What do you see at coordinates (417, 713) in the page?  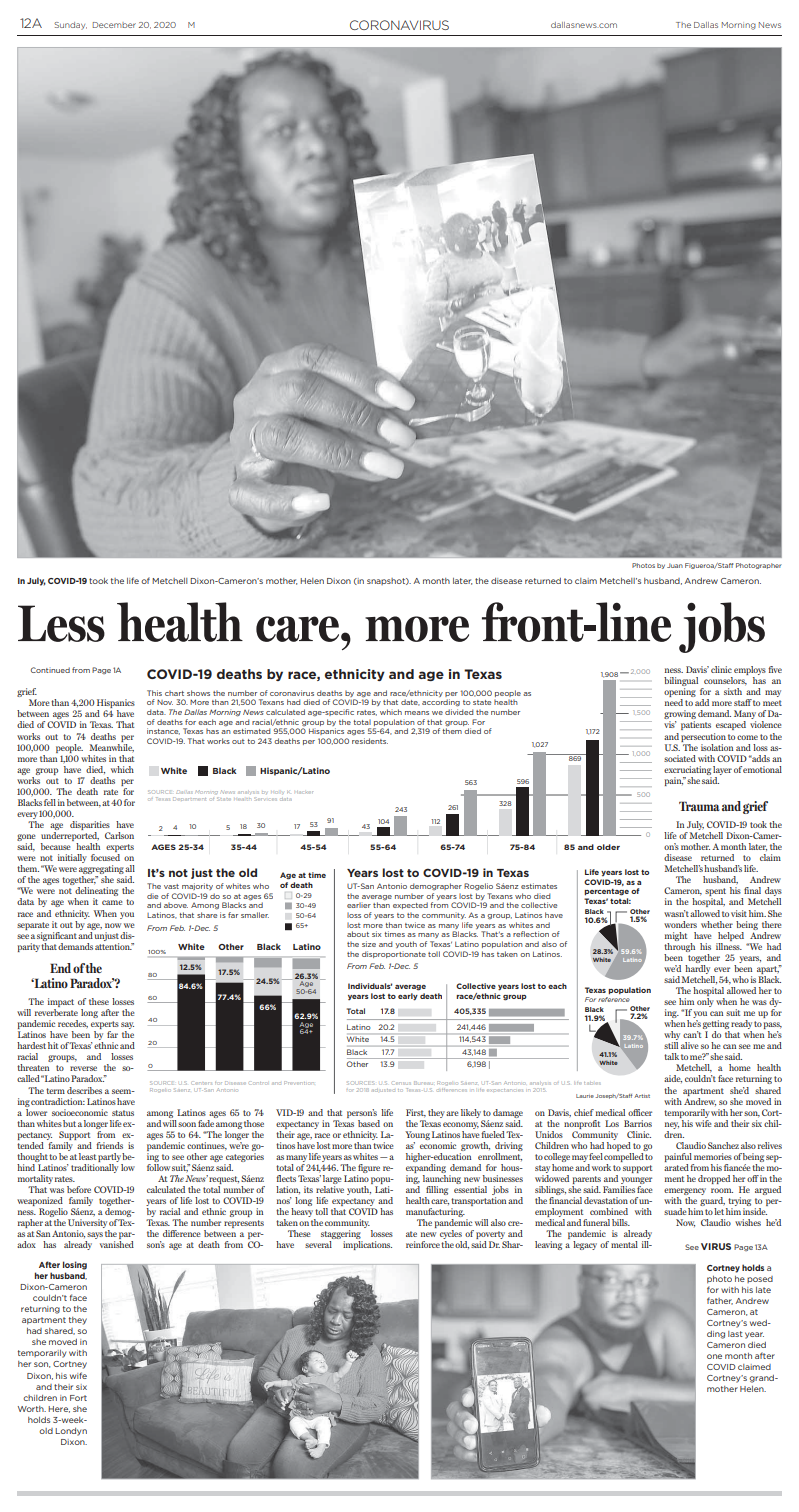 I see `means` at bounding box center [417, 713].
